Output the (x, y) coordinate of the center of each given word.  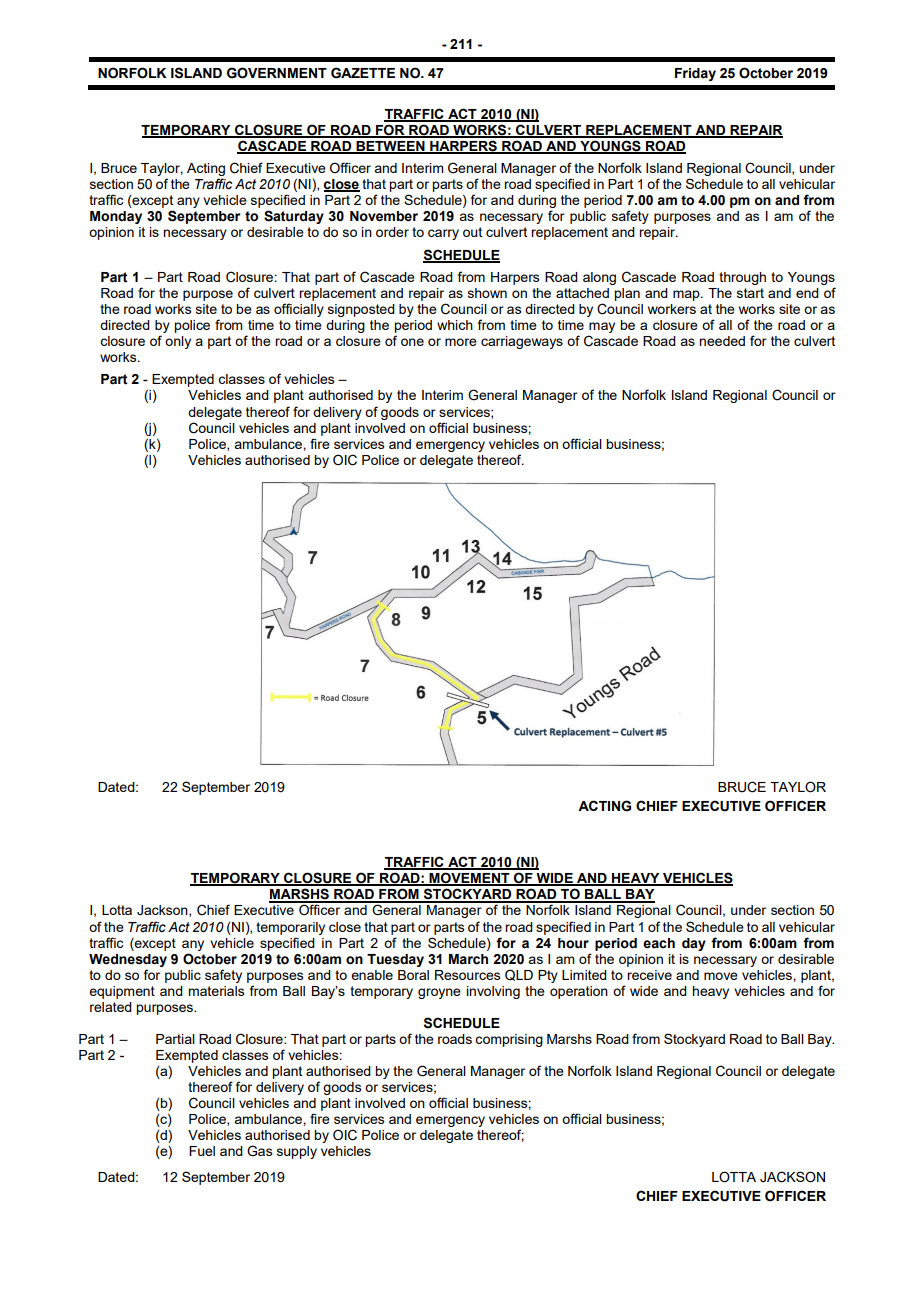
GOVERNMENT (277, 73)
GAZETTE (363, 73)
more (461, 342)
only (178, 342)
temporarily (290, 928)
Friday (695, 74)
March (468, 959)
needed (722, 341)
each (659, 943)
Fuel (202, 1151)
